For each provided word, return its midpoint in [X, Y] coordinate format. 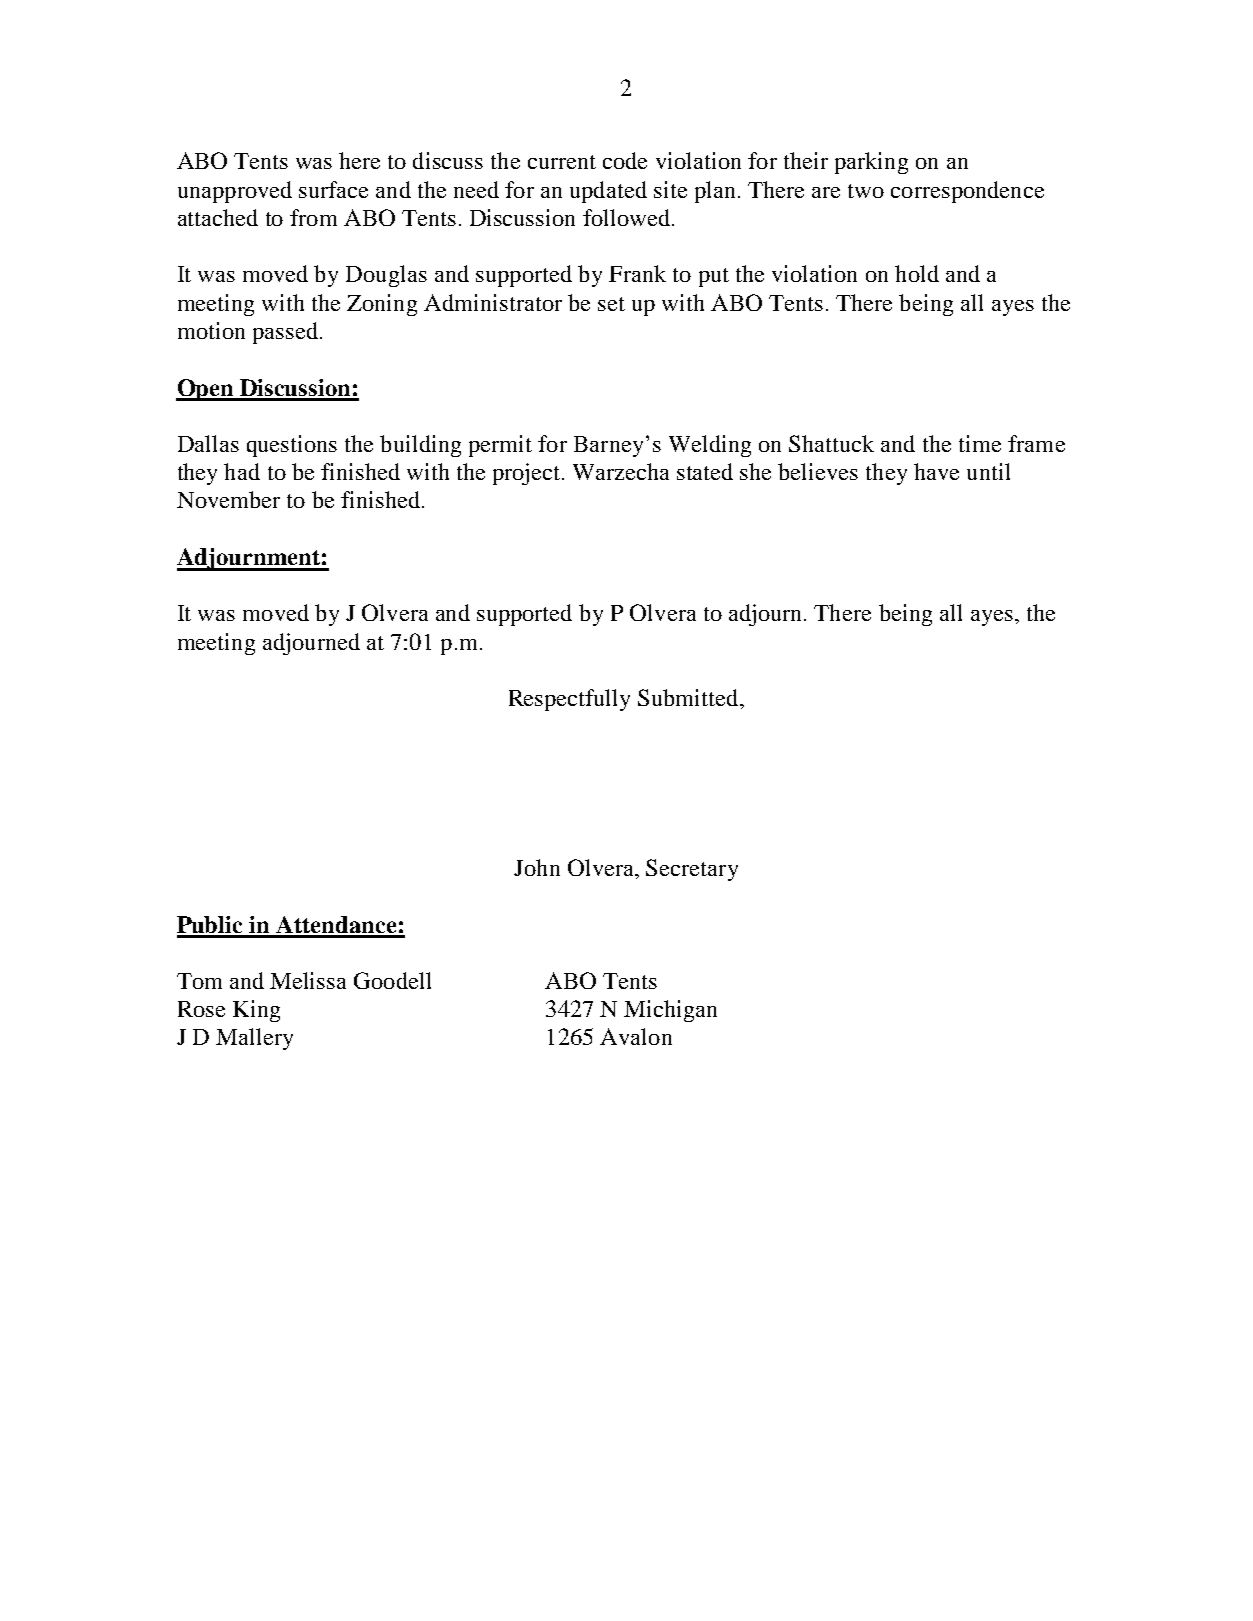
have [936, 471]
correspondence [967, 192]
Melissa [308, 980]
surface [333, 189]
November [228, 499]
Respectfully [569, 700]
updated [608, 192]
